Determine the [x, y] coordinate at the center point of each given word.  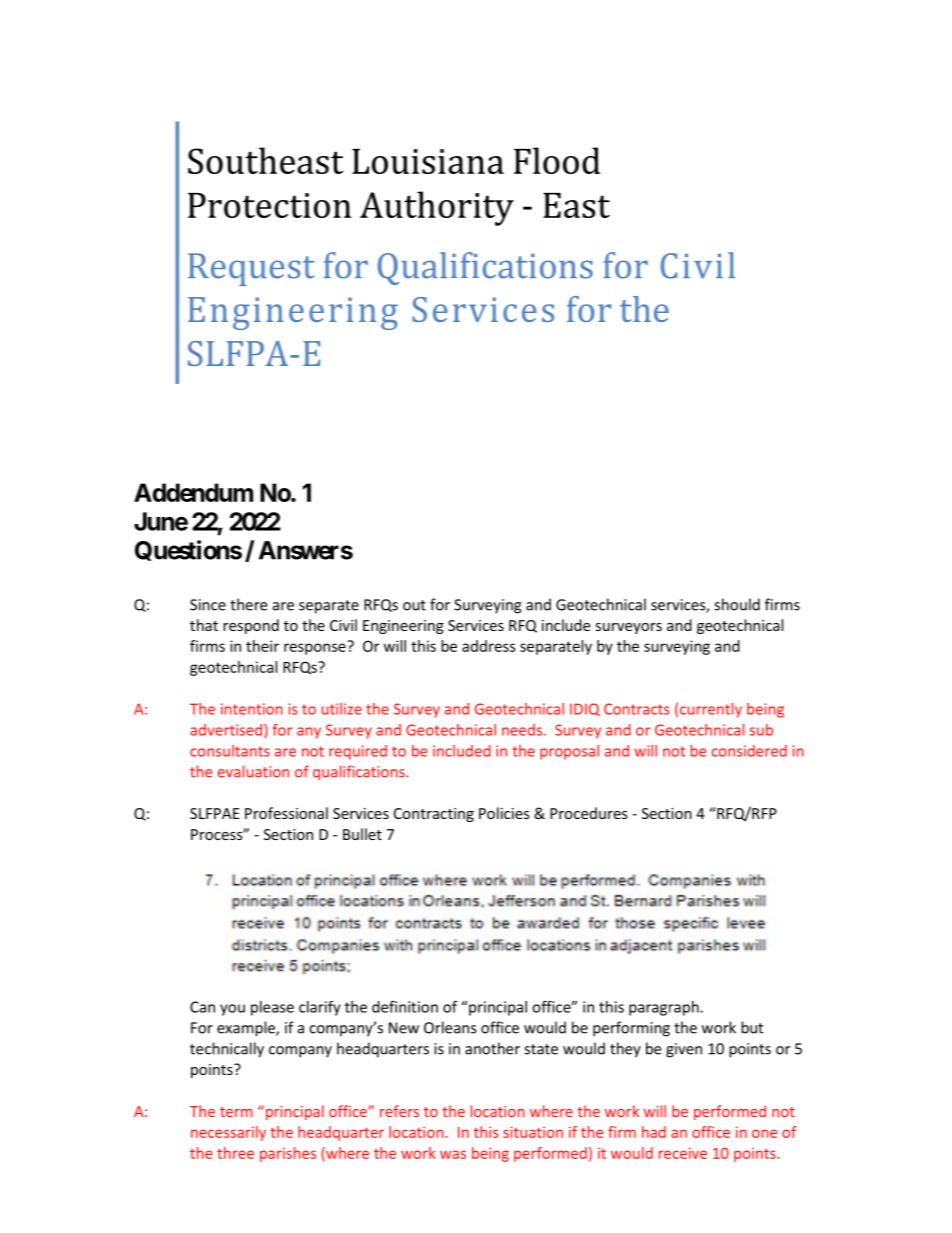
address [489, 646]
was [453, 1154]
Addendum [193, 492]
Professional [286, 813]
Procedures [589, 813]
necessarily [228, 1133]
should [737, 604]
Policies [504, 813]
